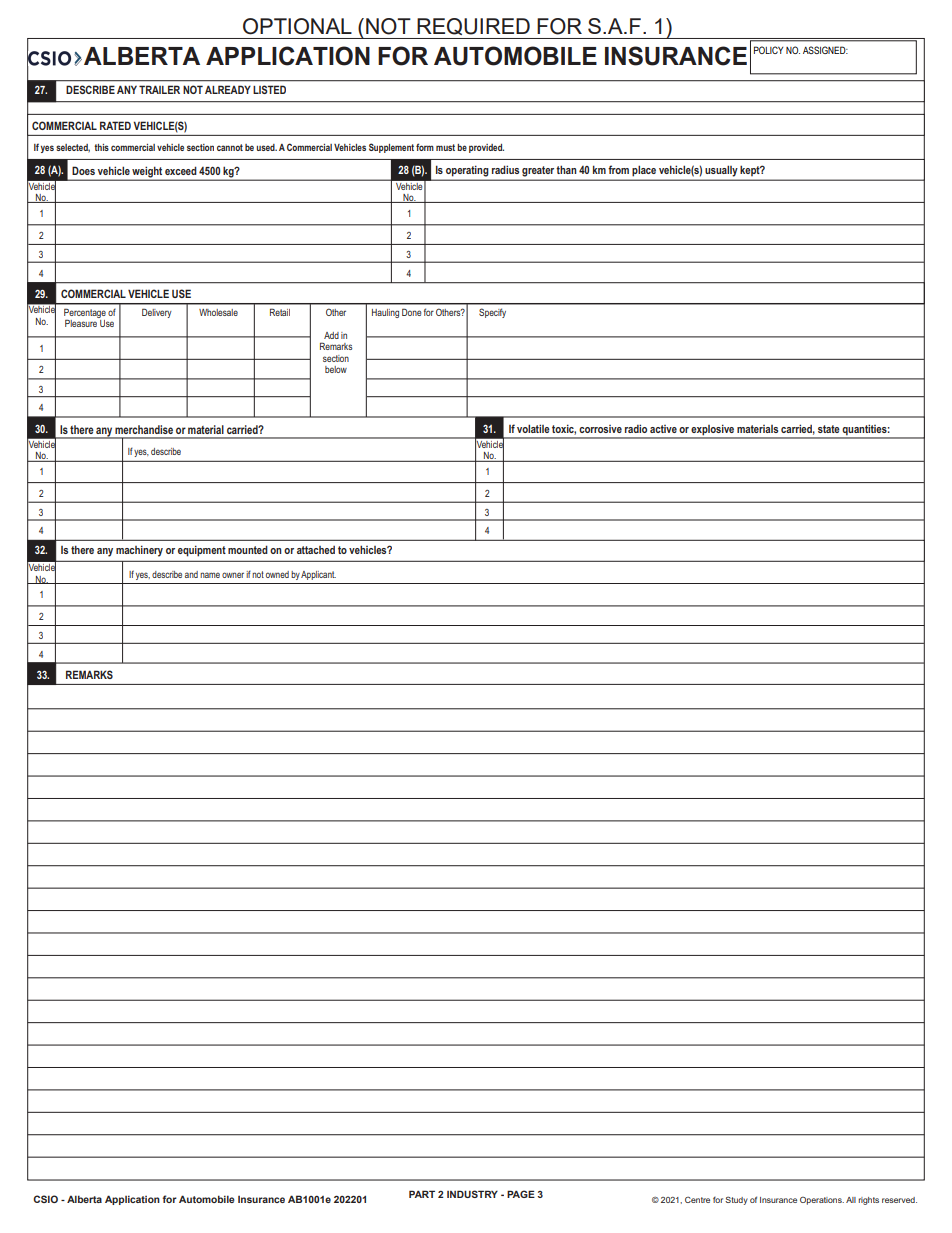 The width and height of the screenshot is (952, 1233). Describe the element at coordinates (472, 1194) in the screenshot. I see `INDUSTRY` at that location.
